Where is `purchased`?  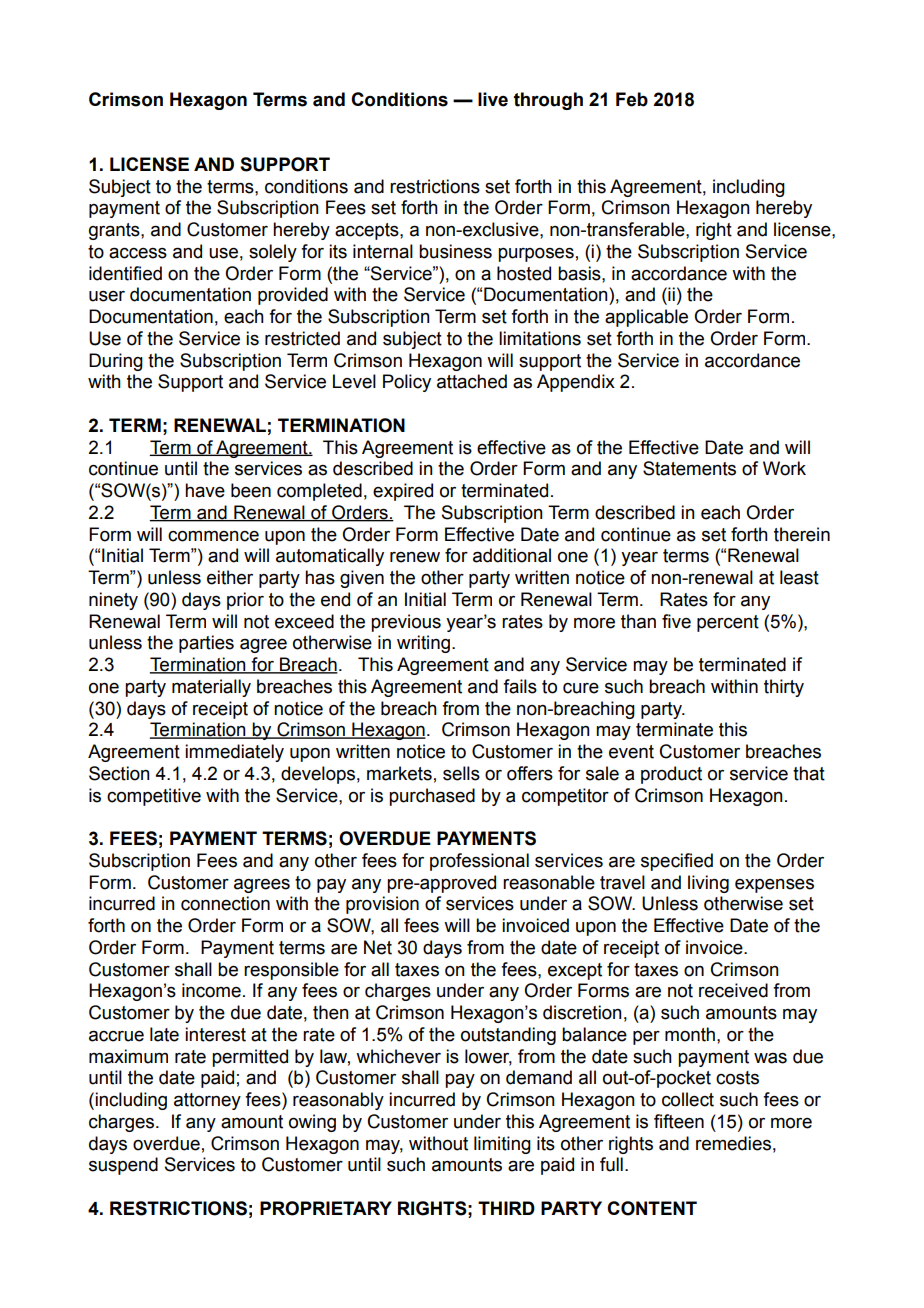
purchased is located at coordinates (432, 797).
